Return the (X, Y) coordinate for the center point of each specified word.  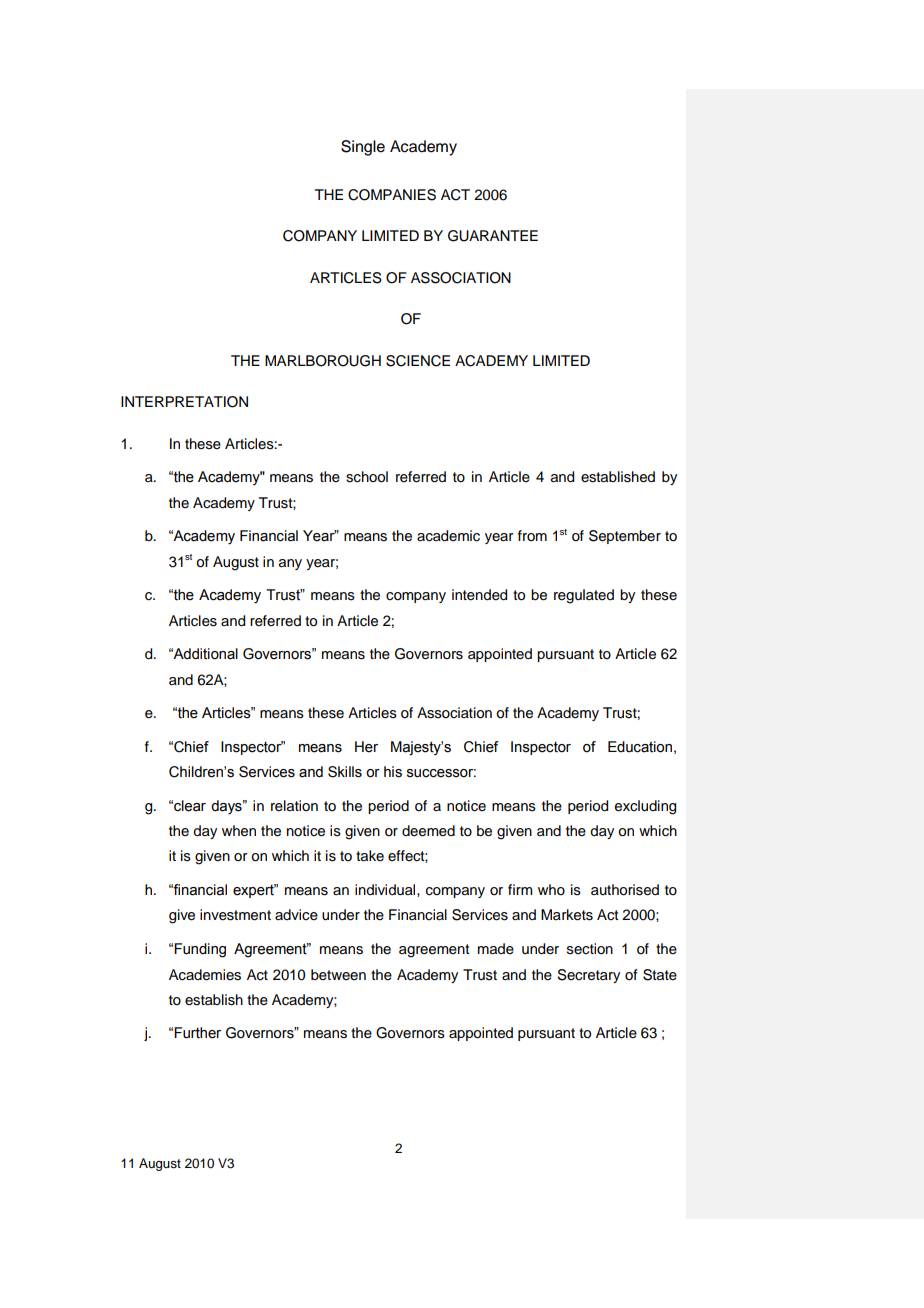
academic (448, 536)
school (367, 477)
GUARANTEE (493, 236)
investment (235, 915)
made (496, 949)
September (625, 537)
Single (363, 148)
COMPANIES (392, 195)
